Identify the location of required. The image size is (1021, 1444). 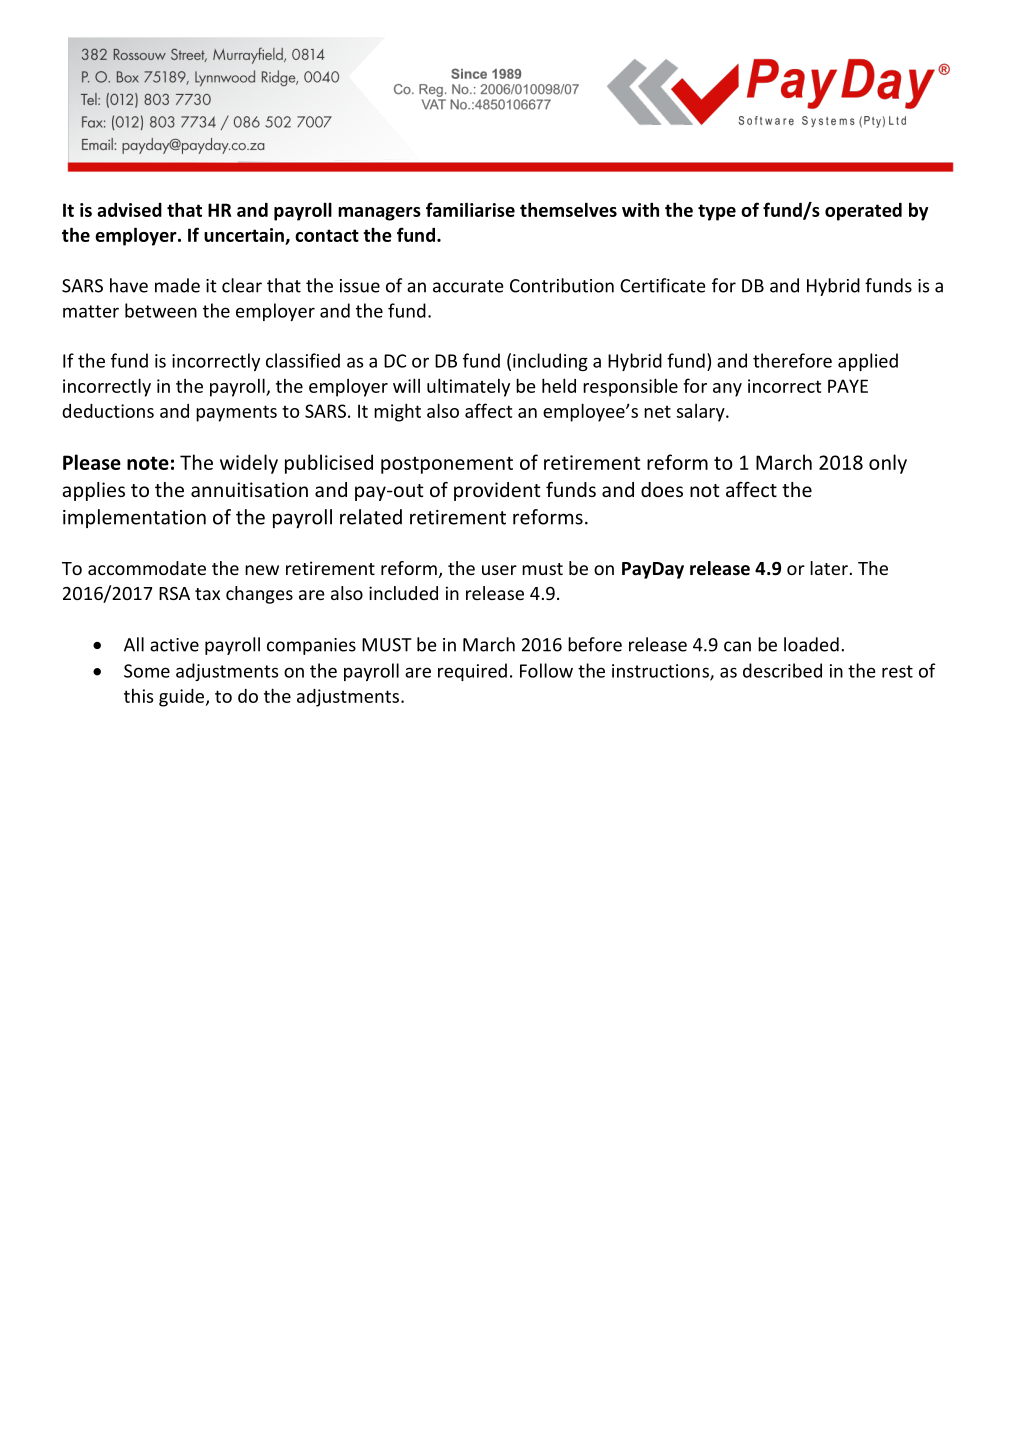
(472, 672).
